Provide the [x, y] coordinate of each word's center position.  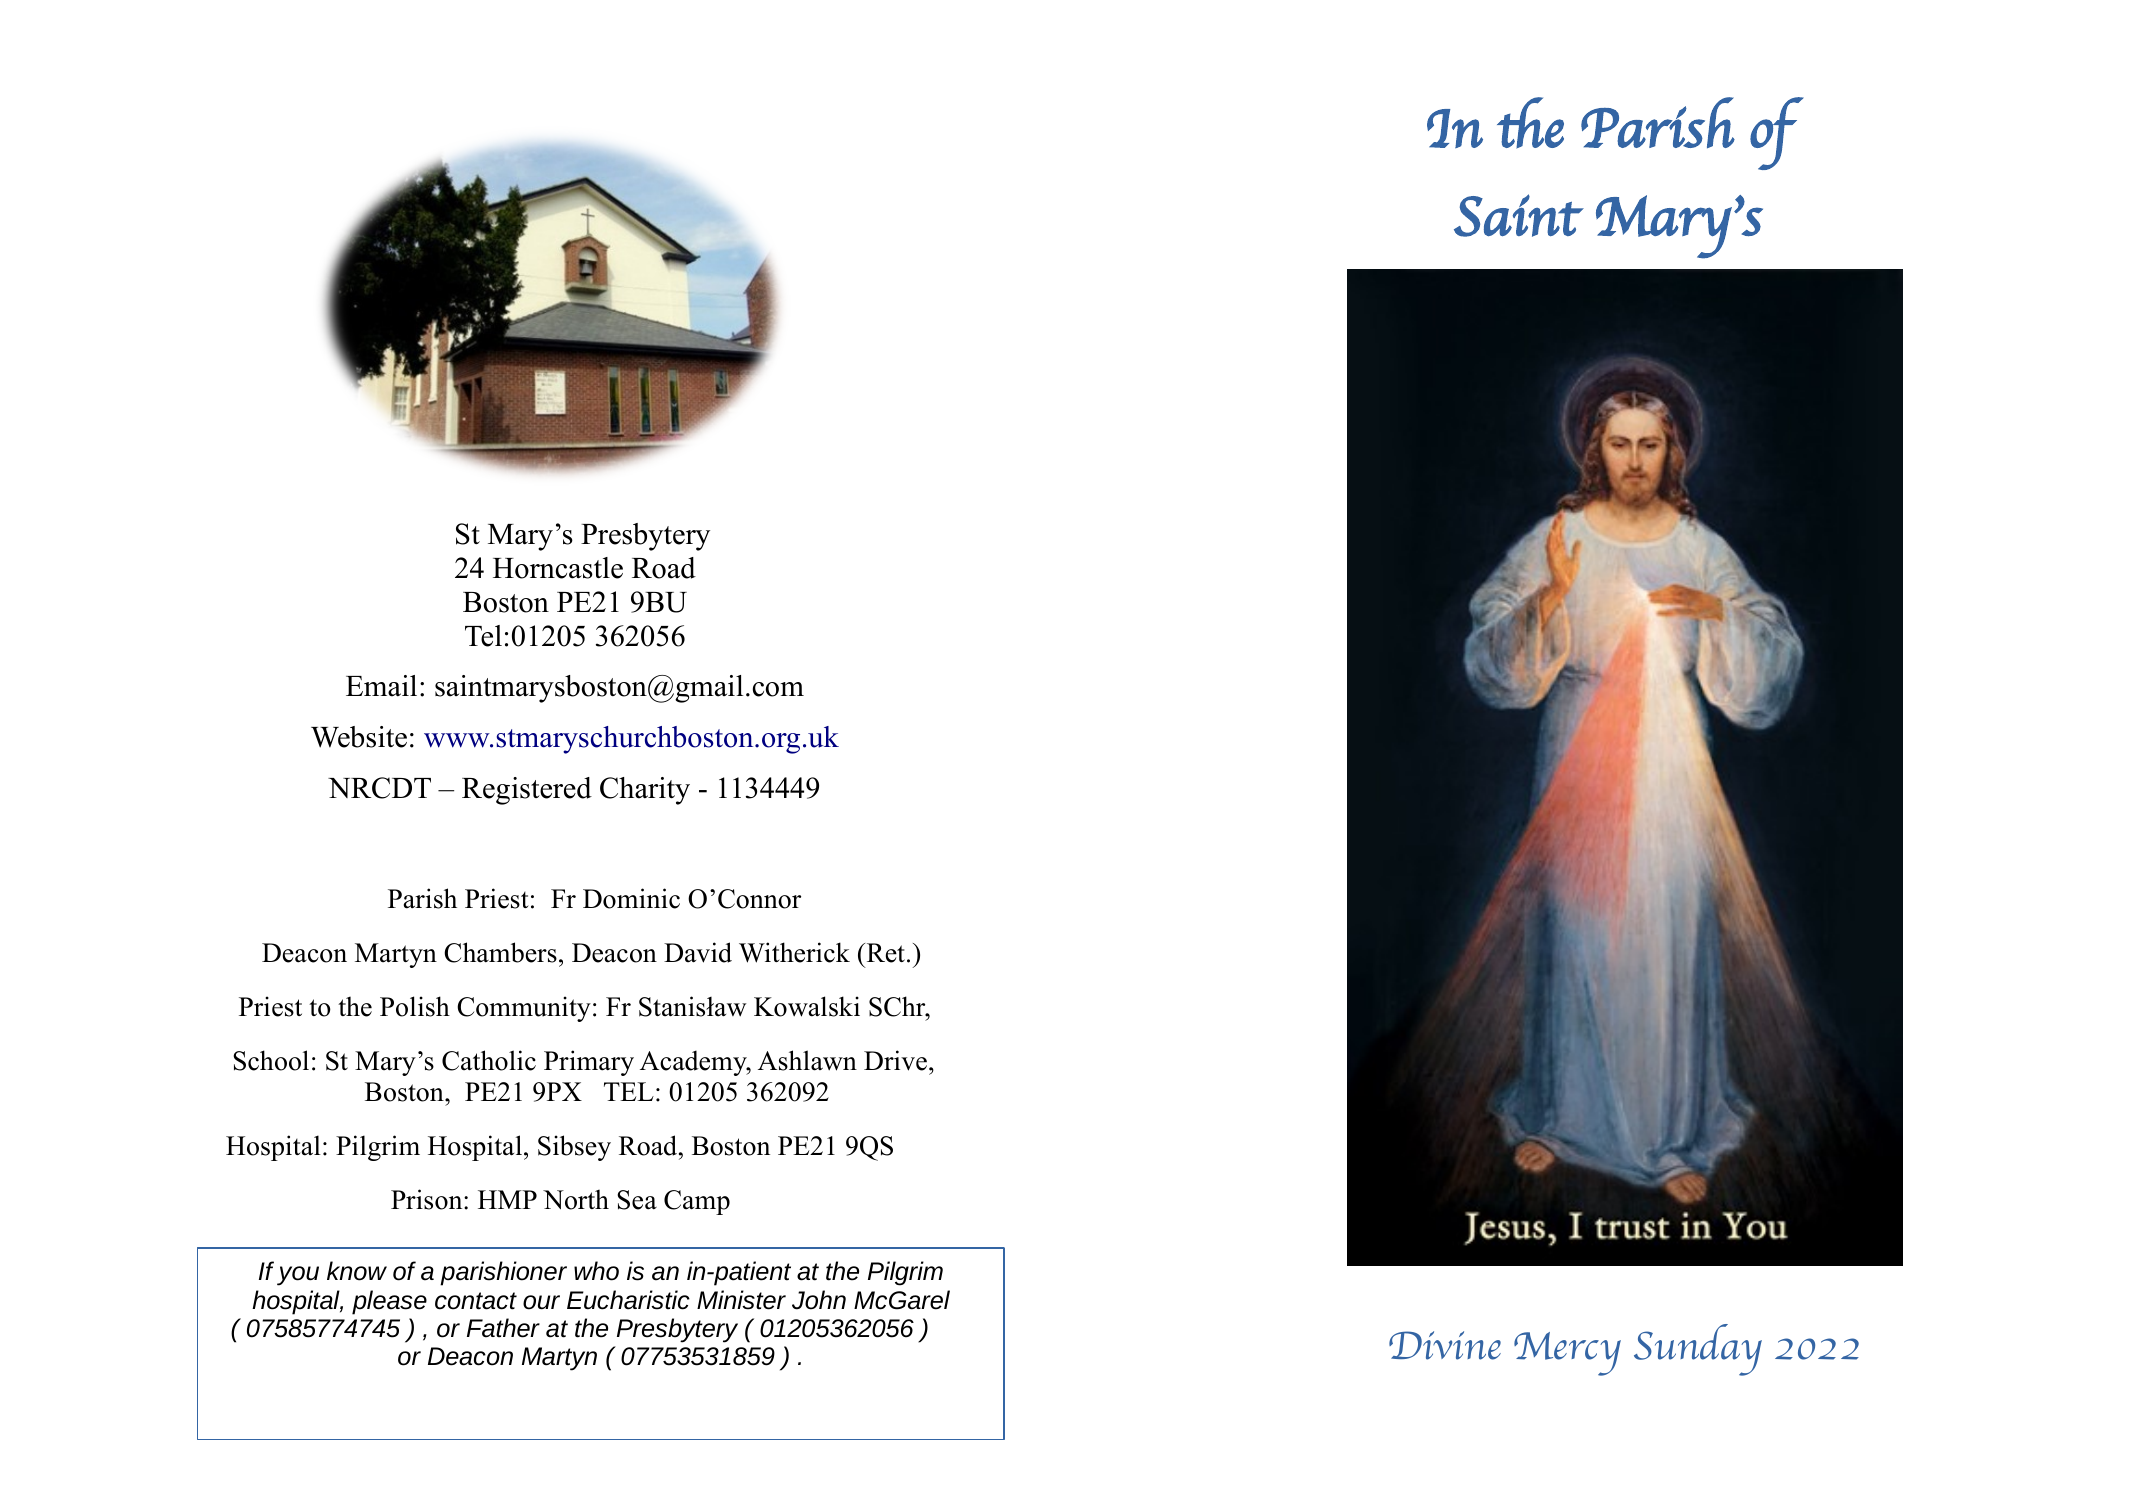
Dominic [631, 898]
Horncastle [558, 568]
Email [381, 686]
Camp [697, 1202]
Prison [428, 1199]
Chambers [500, 952]
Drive [895, 1060]
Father [503, 1328]
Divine [1445, 1345]
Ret [884, 953]
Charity [645, 791]
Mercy [1567, 1354]
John [819, 1300]
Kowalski [807, 1006]
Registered [527, 791]
